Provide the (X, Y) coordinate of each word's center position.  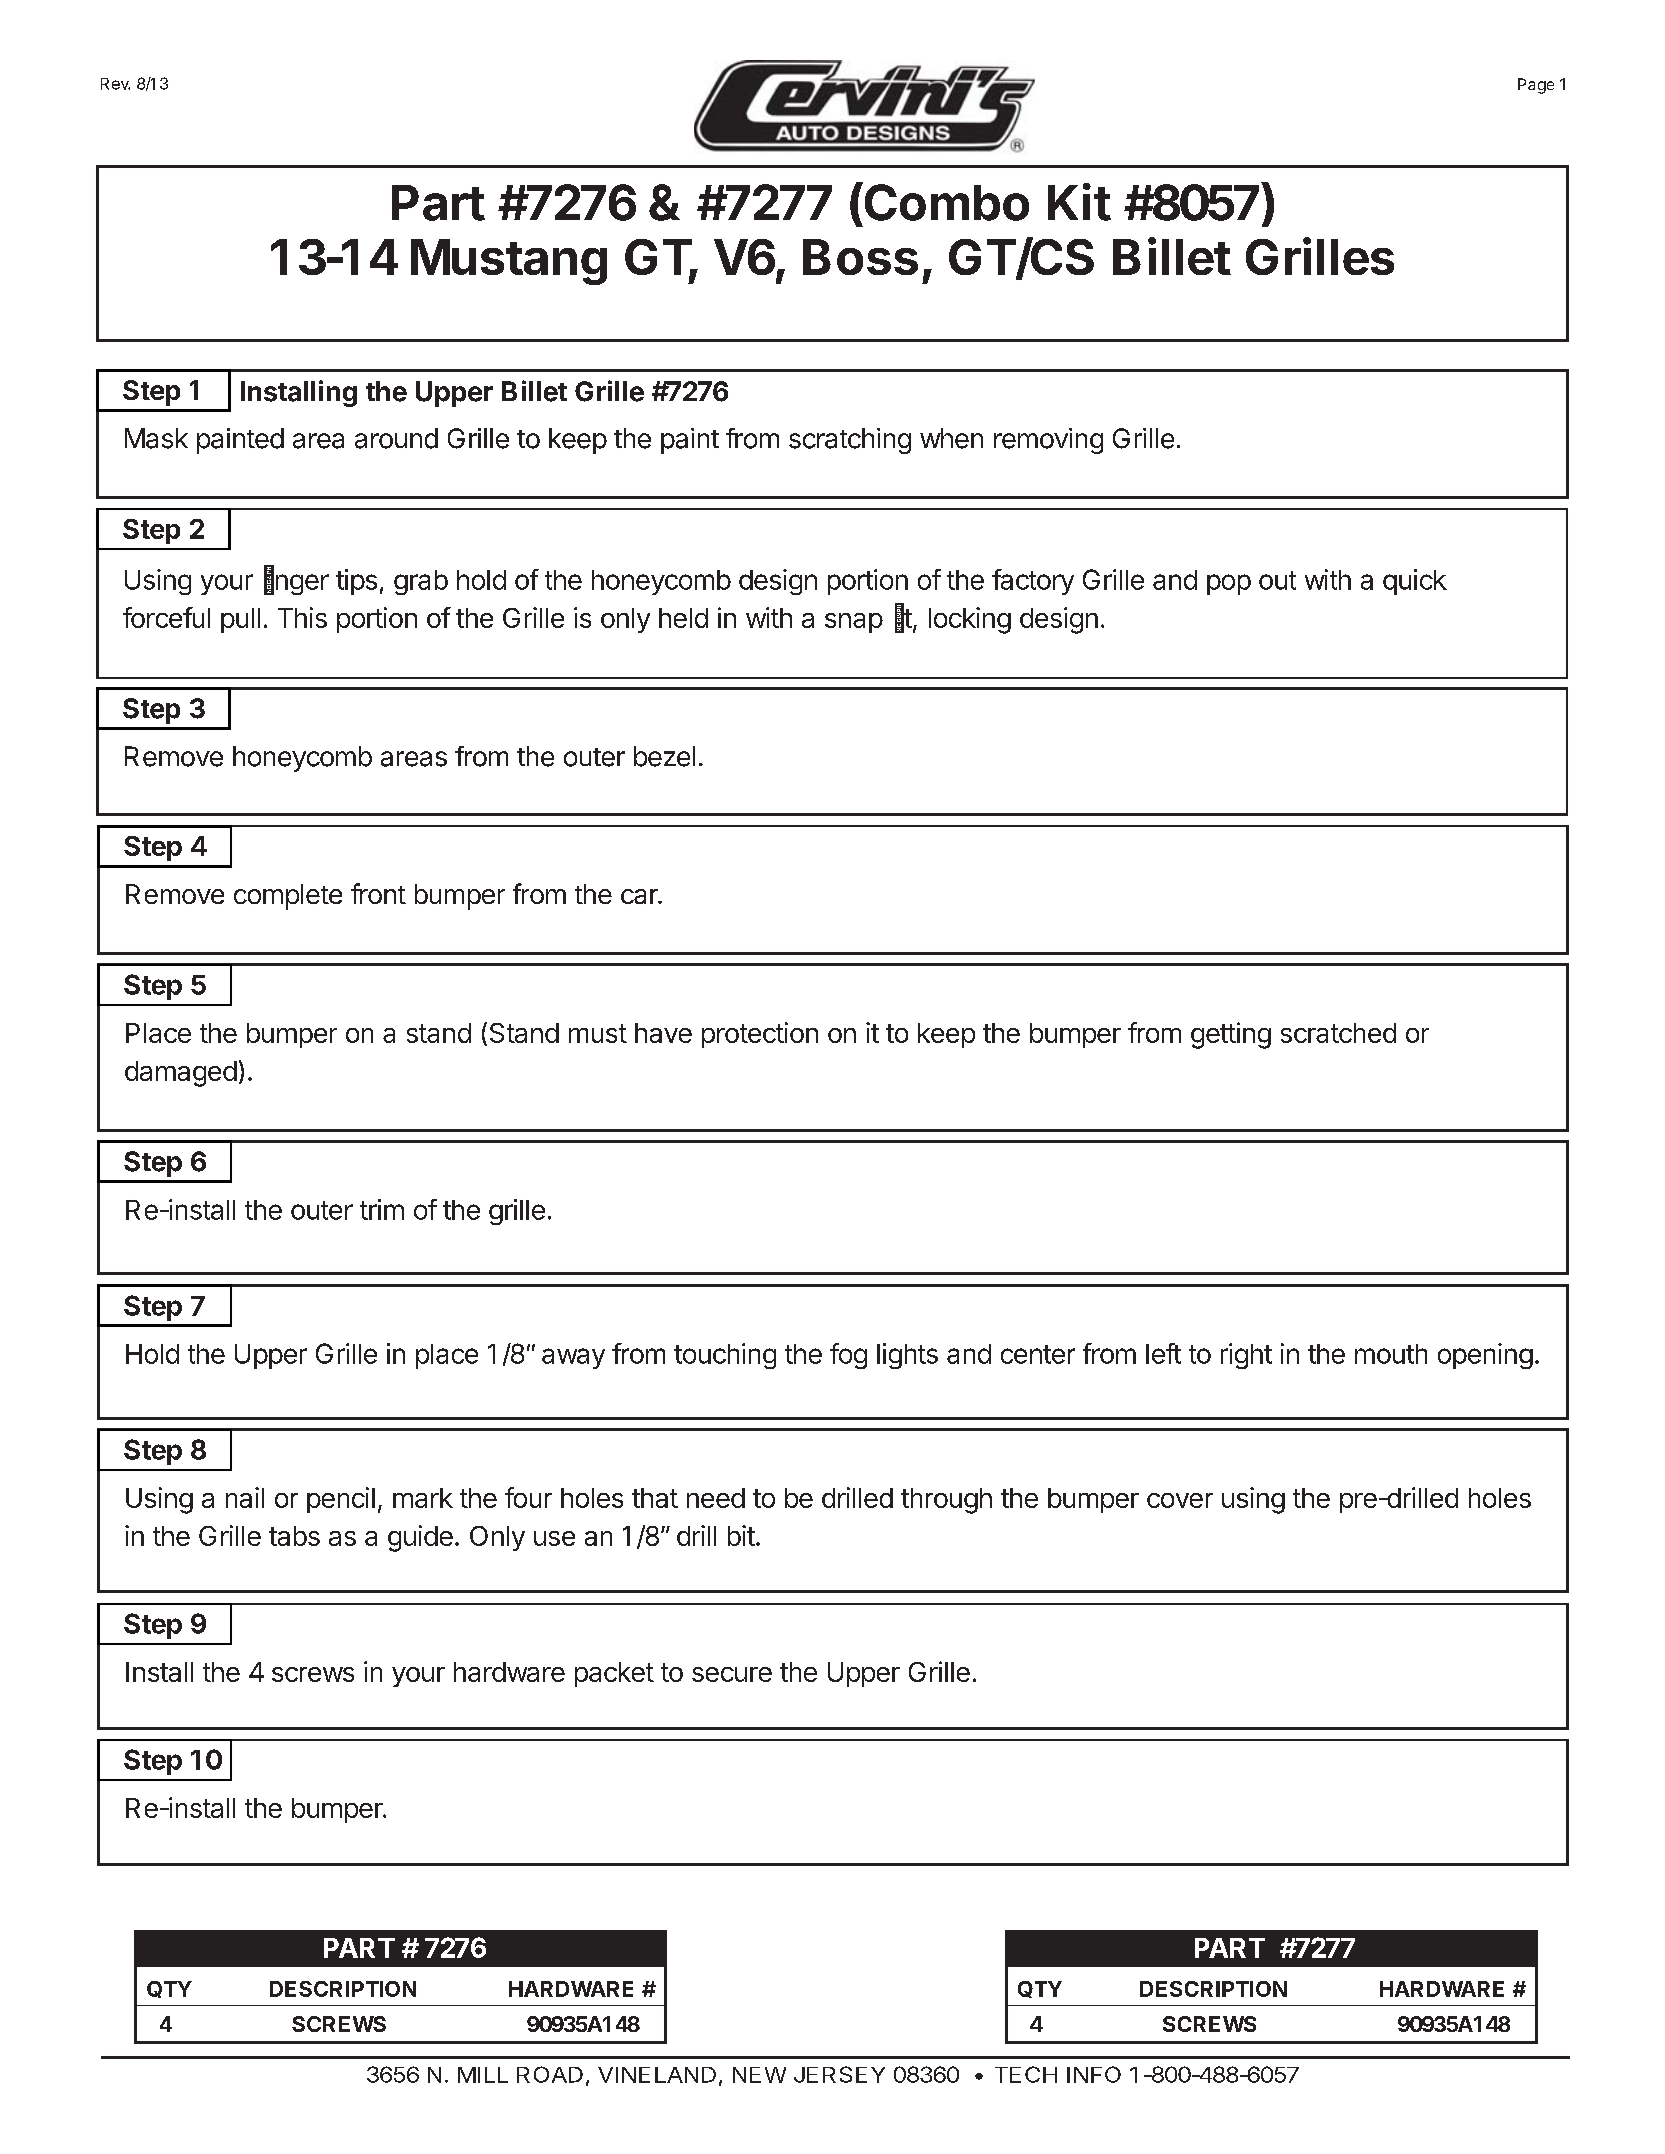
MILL (483, 2075)
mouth (1391, 1354)
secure (732, 1674)
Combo (945, 201)
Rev (115, 84)
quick (1415, 582)
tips (356, 582)
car (640, 896)
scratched (1338, 1033)
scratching (850, 441)
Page (1536, 86)
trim (382, 1209)
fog (848, 1356)
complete (288, 897)
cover (1180, 1500)
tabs (294, 1536)
